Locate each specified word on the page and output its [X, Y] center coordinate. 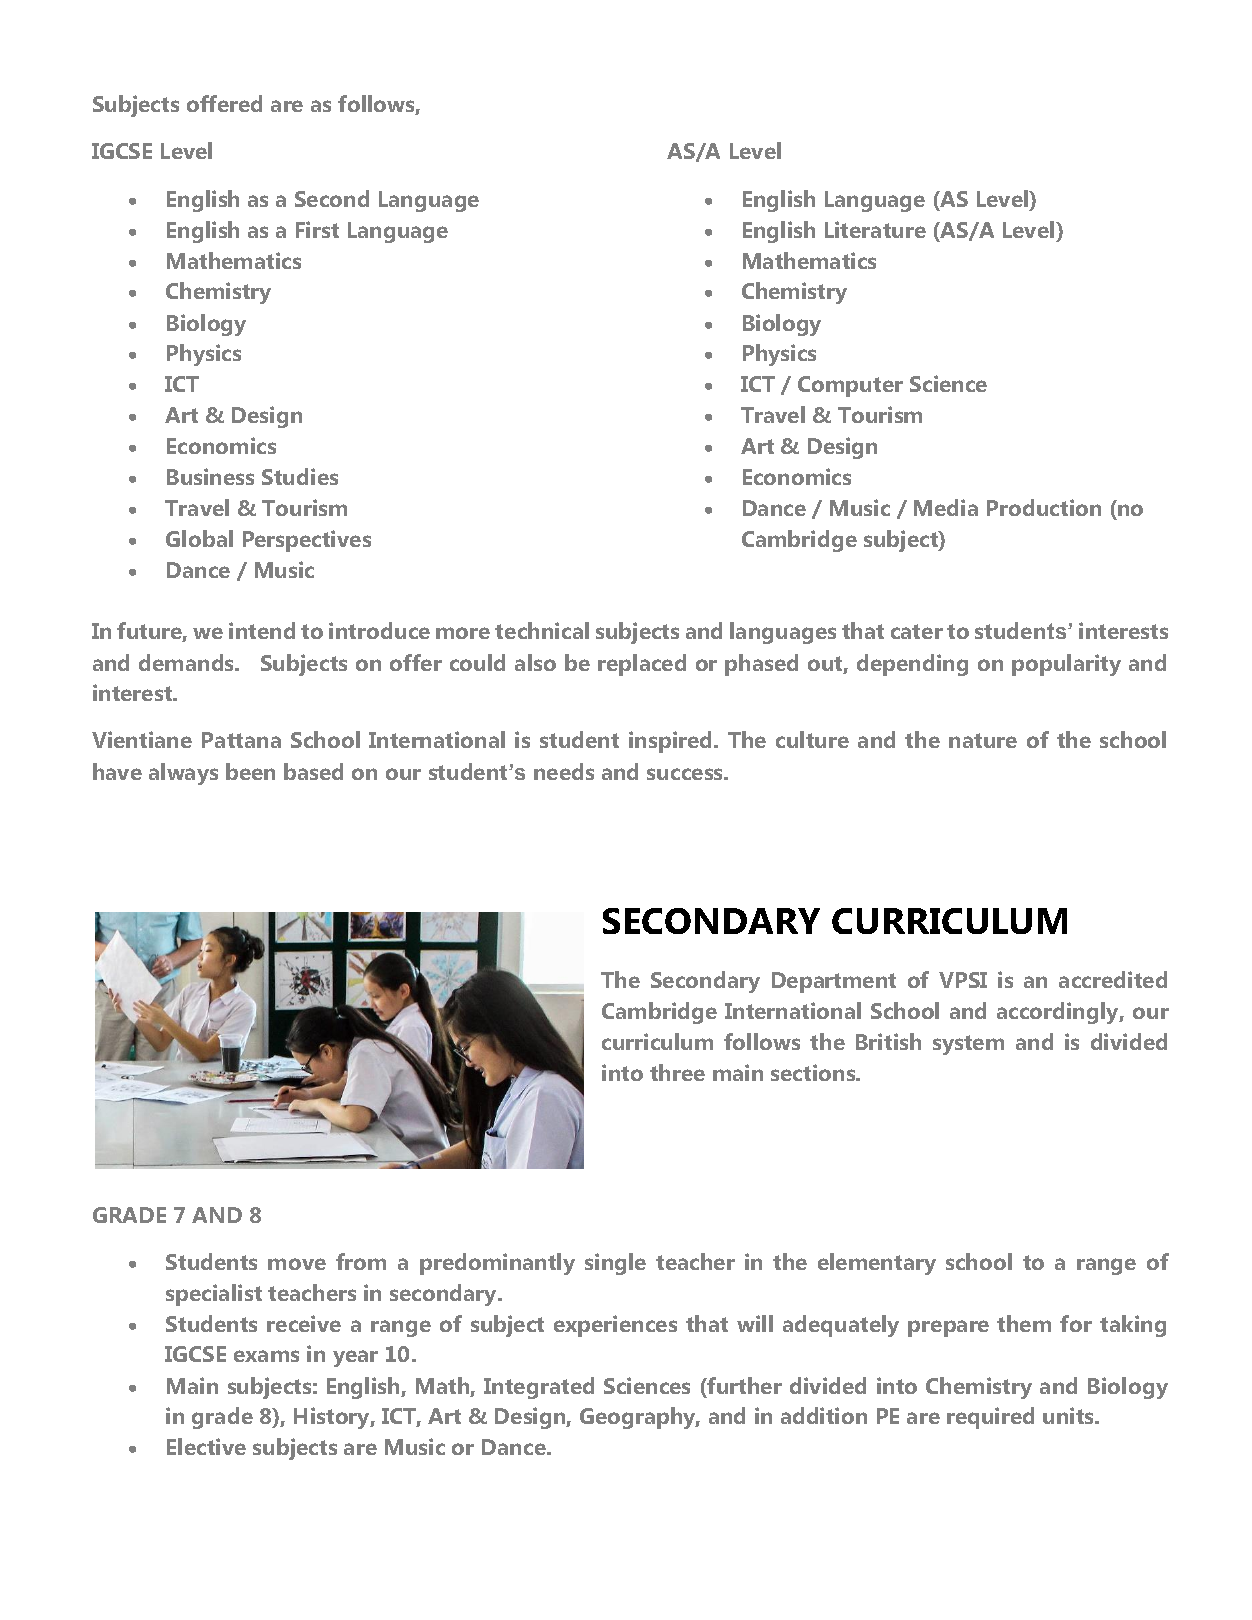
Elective [206, 1446]
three [677, 1072]
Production [1044, 507]
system [968, 1045]
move [297, 1264]
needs [564, 771]
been [250, 771]
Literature [875, 229]
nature [983, 740]
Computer [850, 386]
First [317, 229]
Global [199, 538]
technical [542, 630]
